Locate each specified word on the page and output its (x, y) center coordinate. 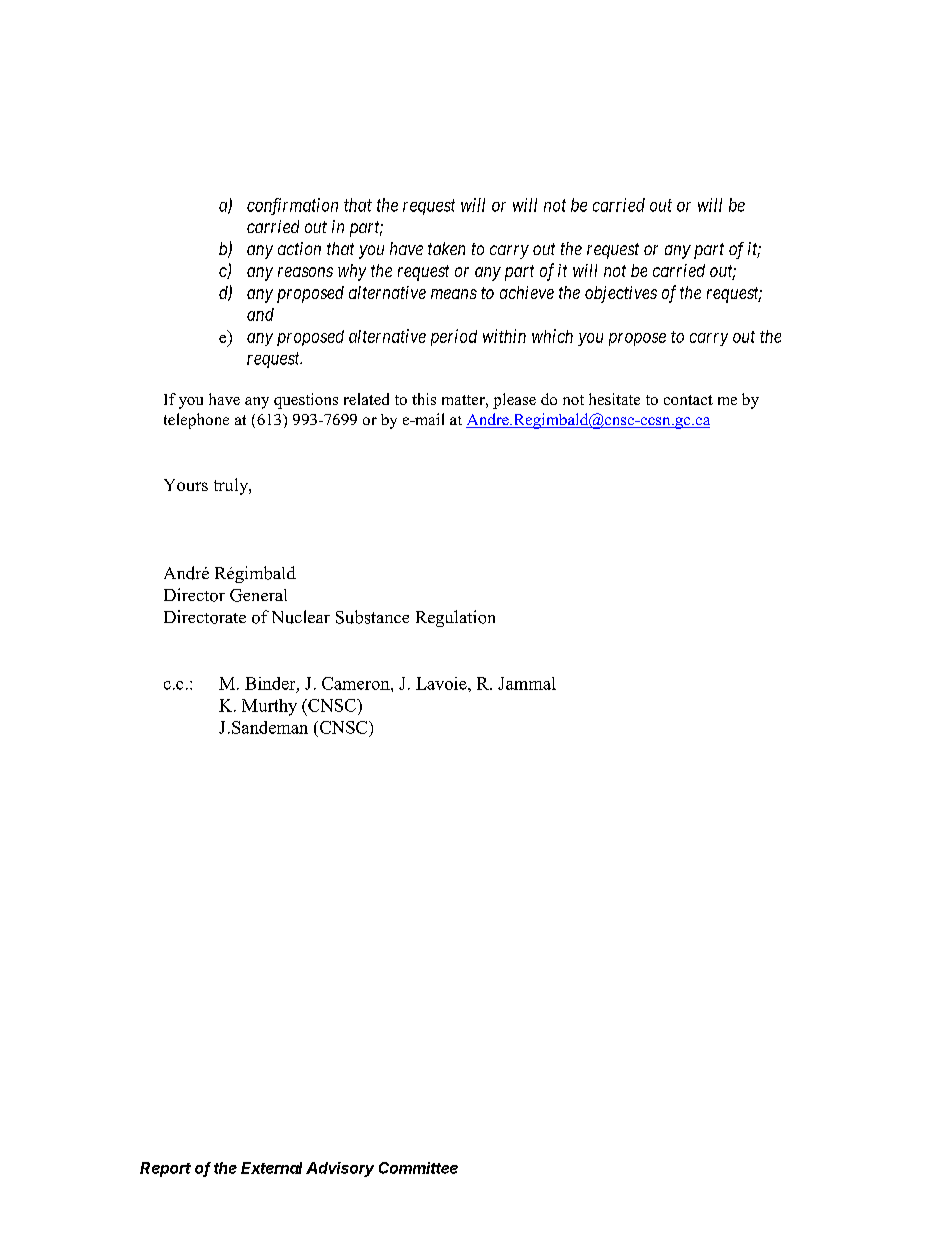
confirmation (292, 206)
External (271, 1168)
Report (165, 1169)
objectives (621, 294)
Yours (186, 485)
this (424, 399)
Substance (372, 617)
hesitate (614, 399)
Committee (418, 1168)
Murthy (269, 707)
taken (446, 248)
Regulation (455, 618)
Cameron (357, 683)
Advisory (340, 1169)
